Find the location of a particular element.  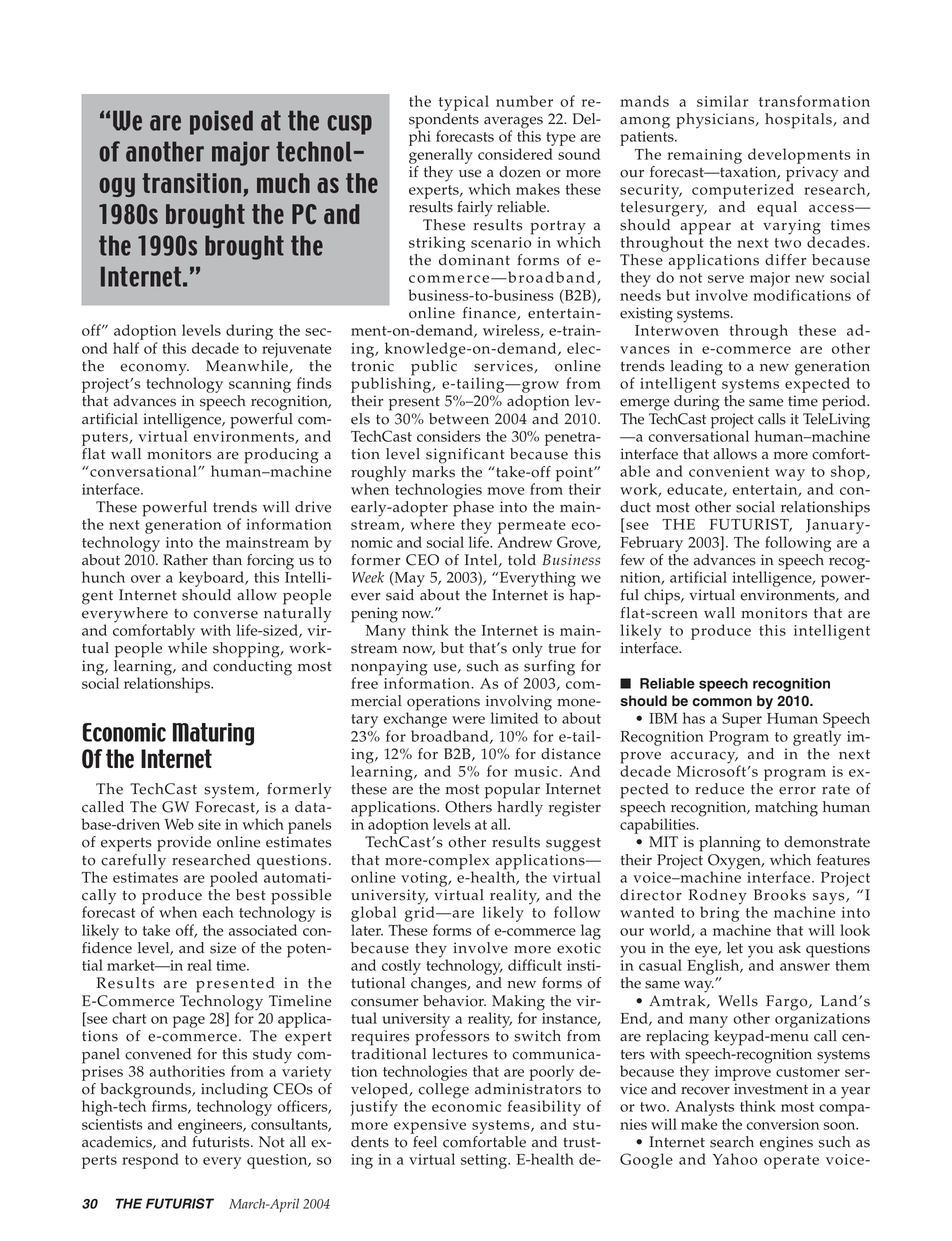

typical is located at coordinates (464, 103).
